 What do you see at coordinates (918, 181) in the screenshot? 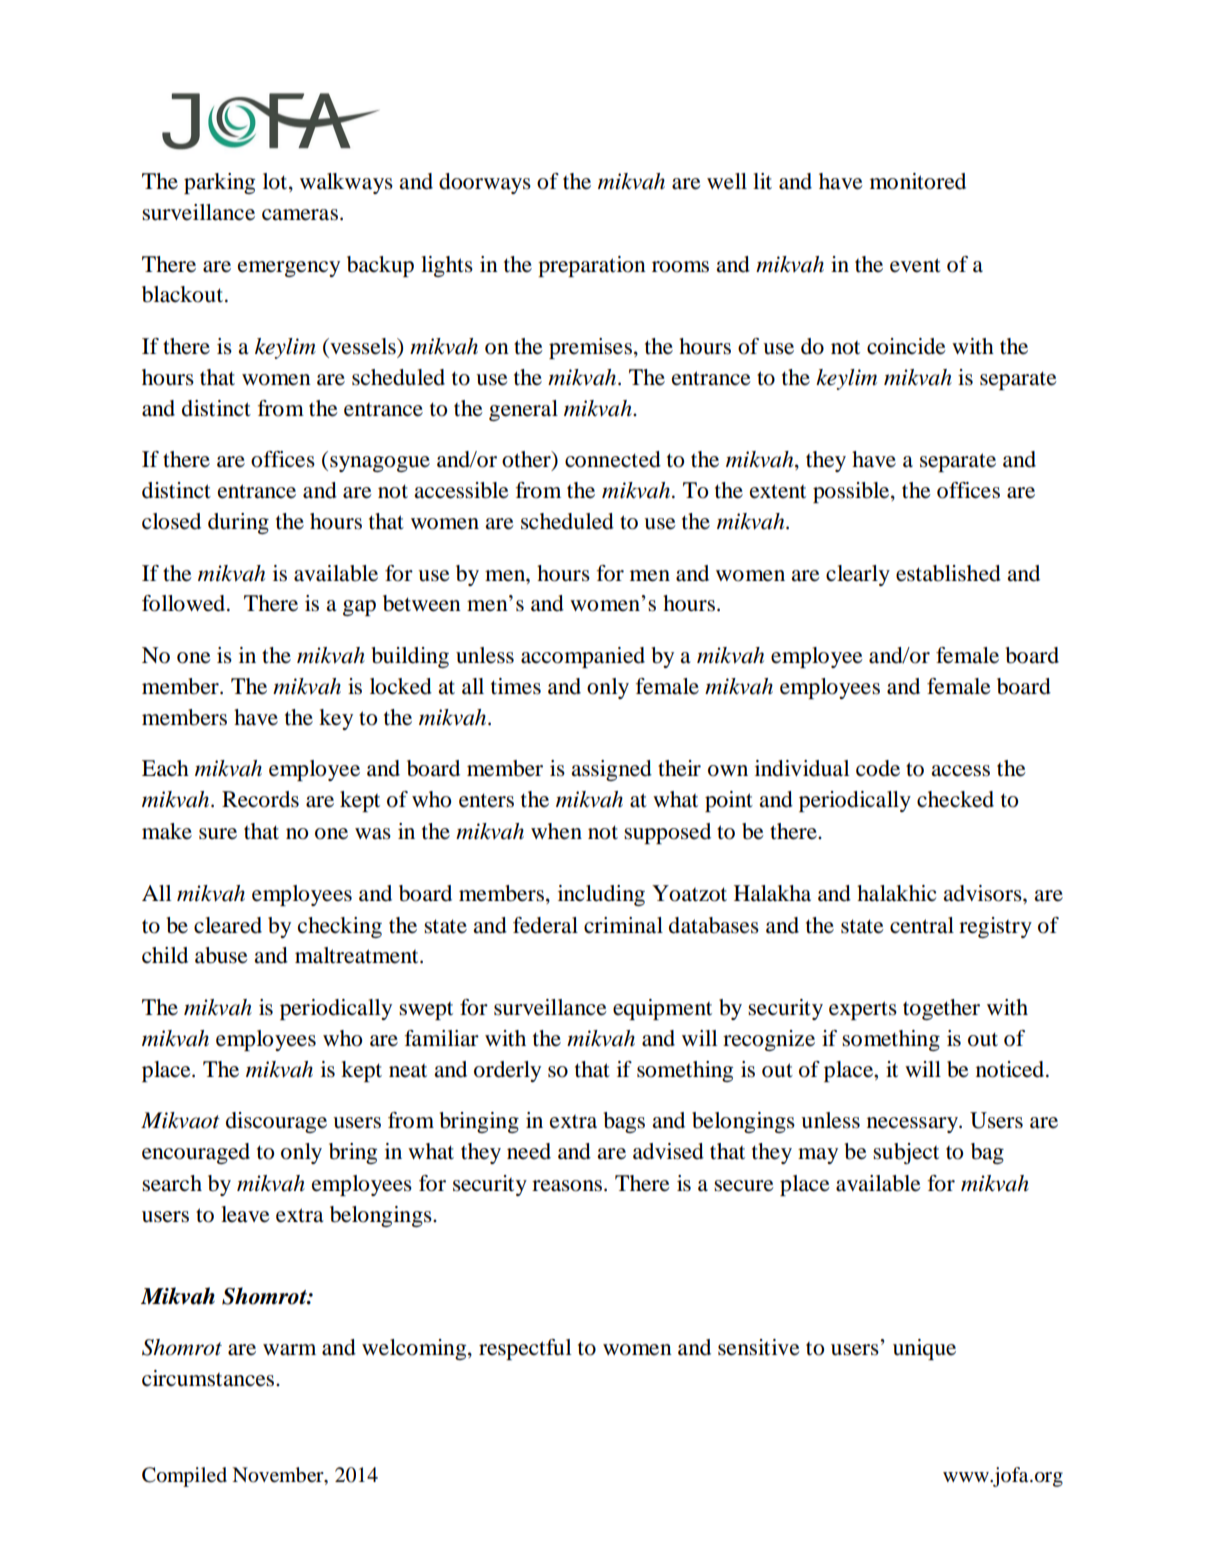
I see `monitored` at bounding box center [918, 181].
